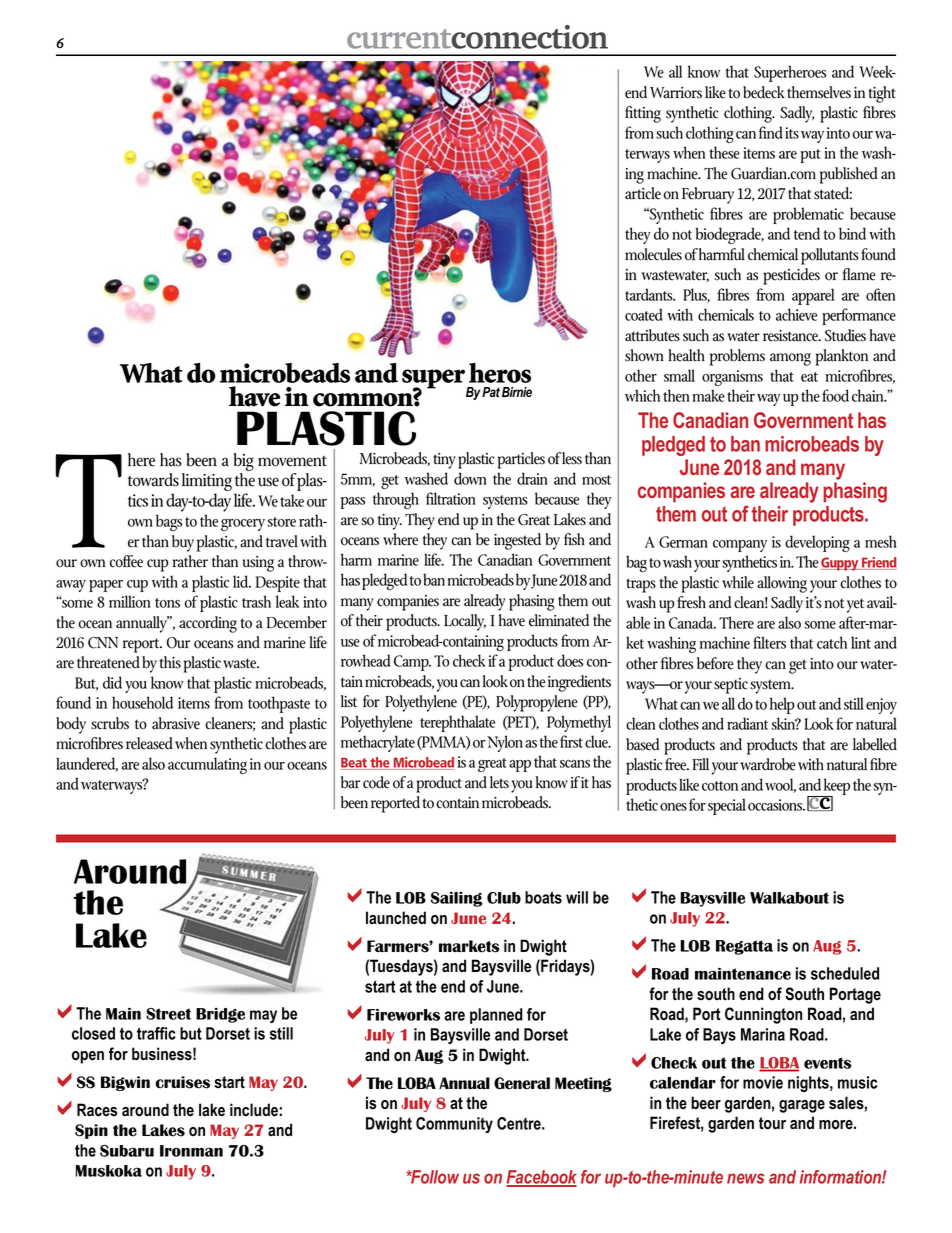  What do you see at coordinates (191, 1151) in the document?
I see `Ironman` at bounding box center [191, 1151].
